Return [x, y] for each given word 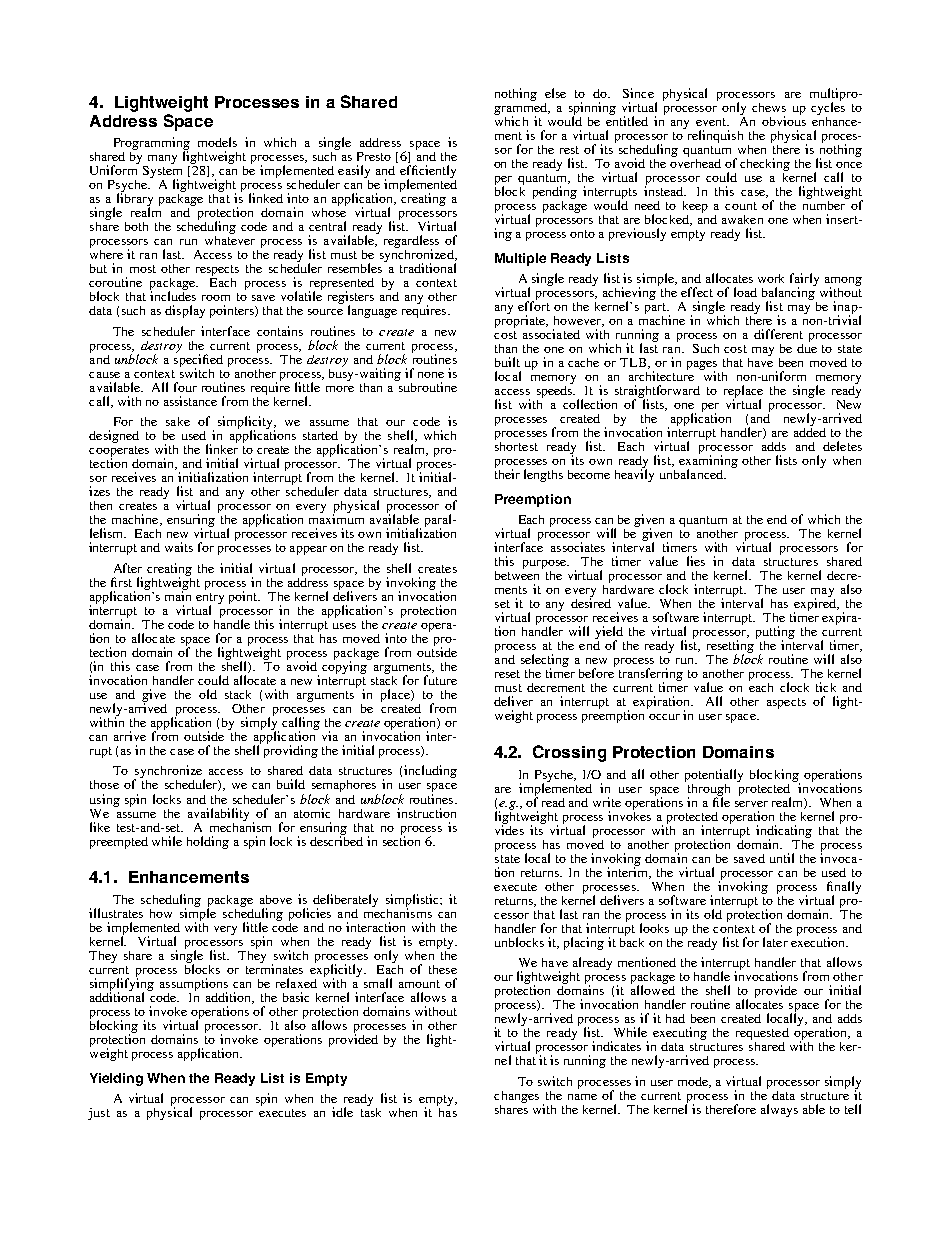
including [430, 771]
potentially [714, 775]
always [779, 1110]
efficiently [428, 173]
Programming [152, 145]
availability [218, 814]
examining [708, 462]
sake [178, 421]
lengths [543, 475]
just [99, 1114]
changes [516, 1097]
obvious [784, 120]
